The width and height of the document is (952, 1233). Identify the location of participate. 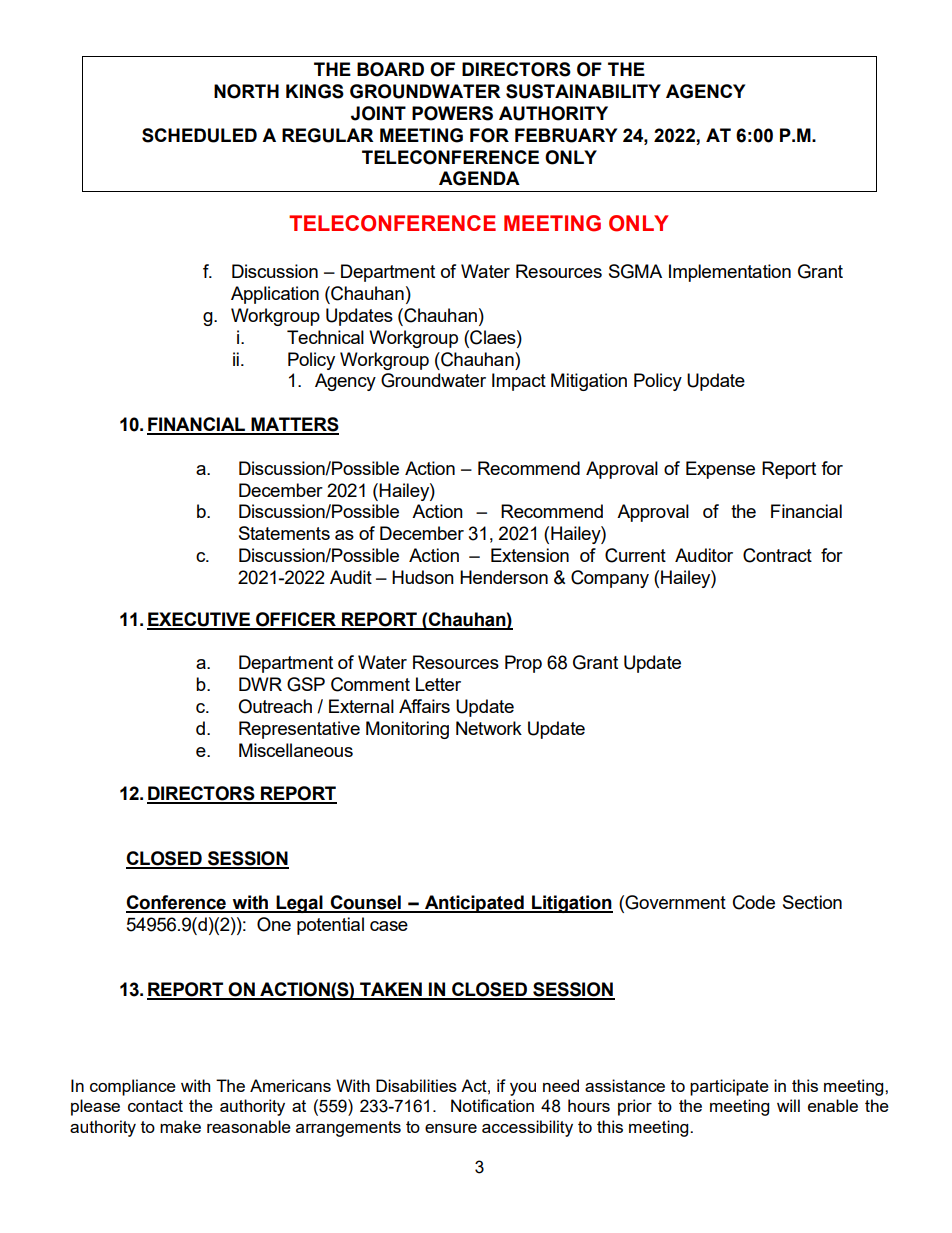
(729, 1087).
